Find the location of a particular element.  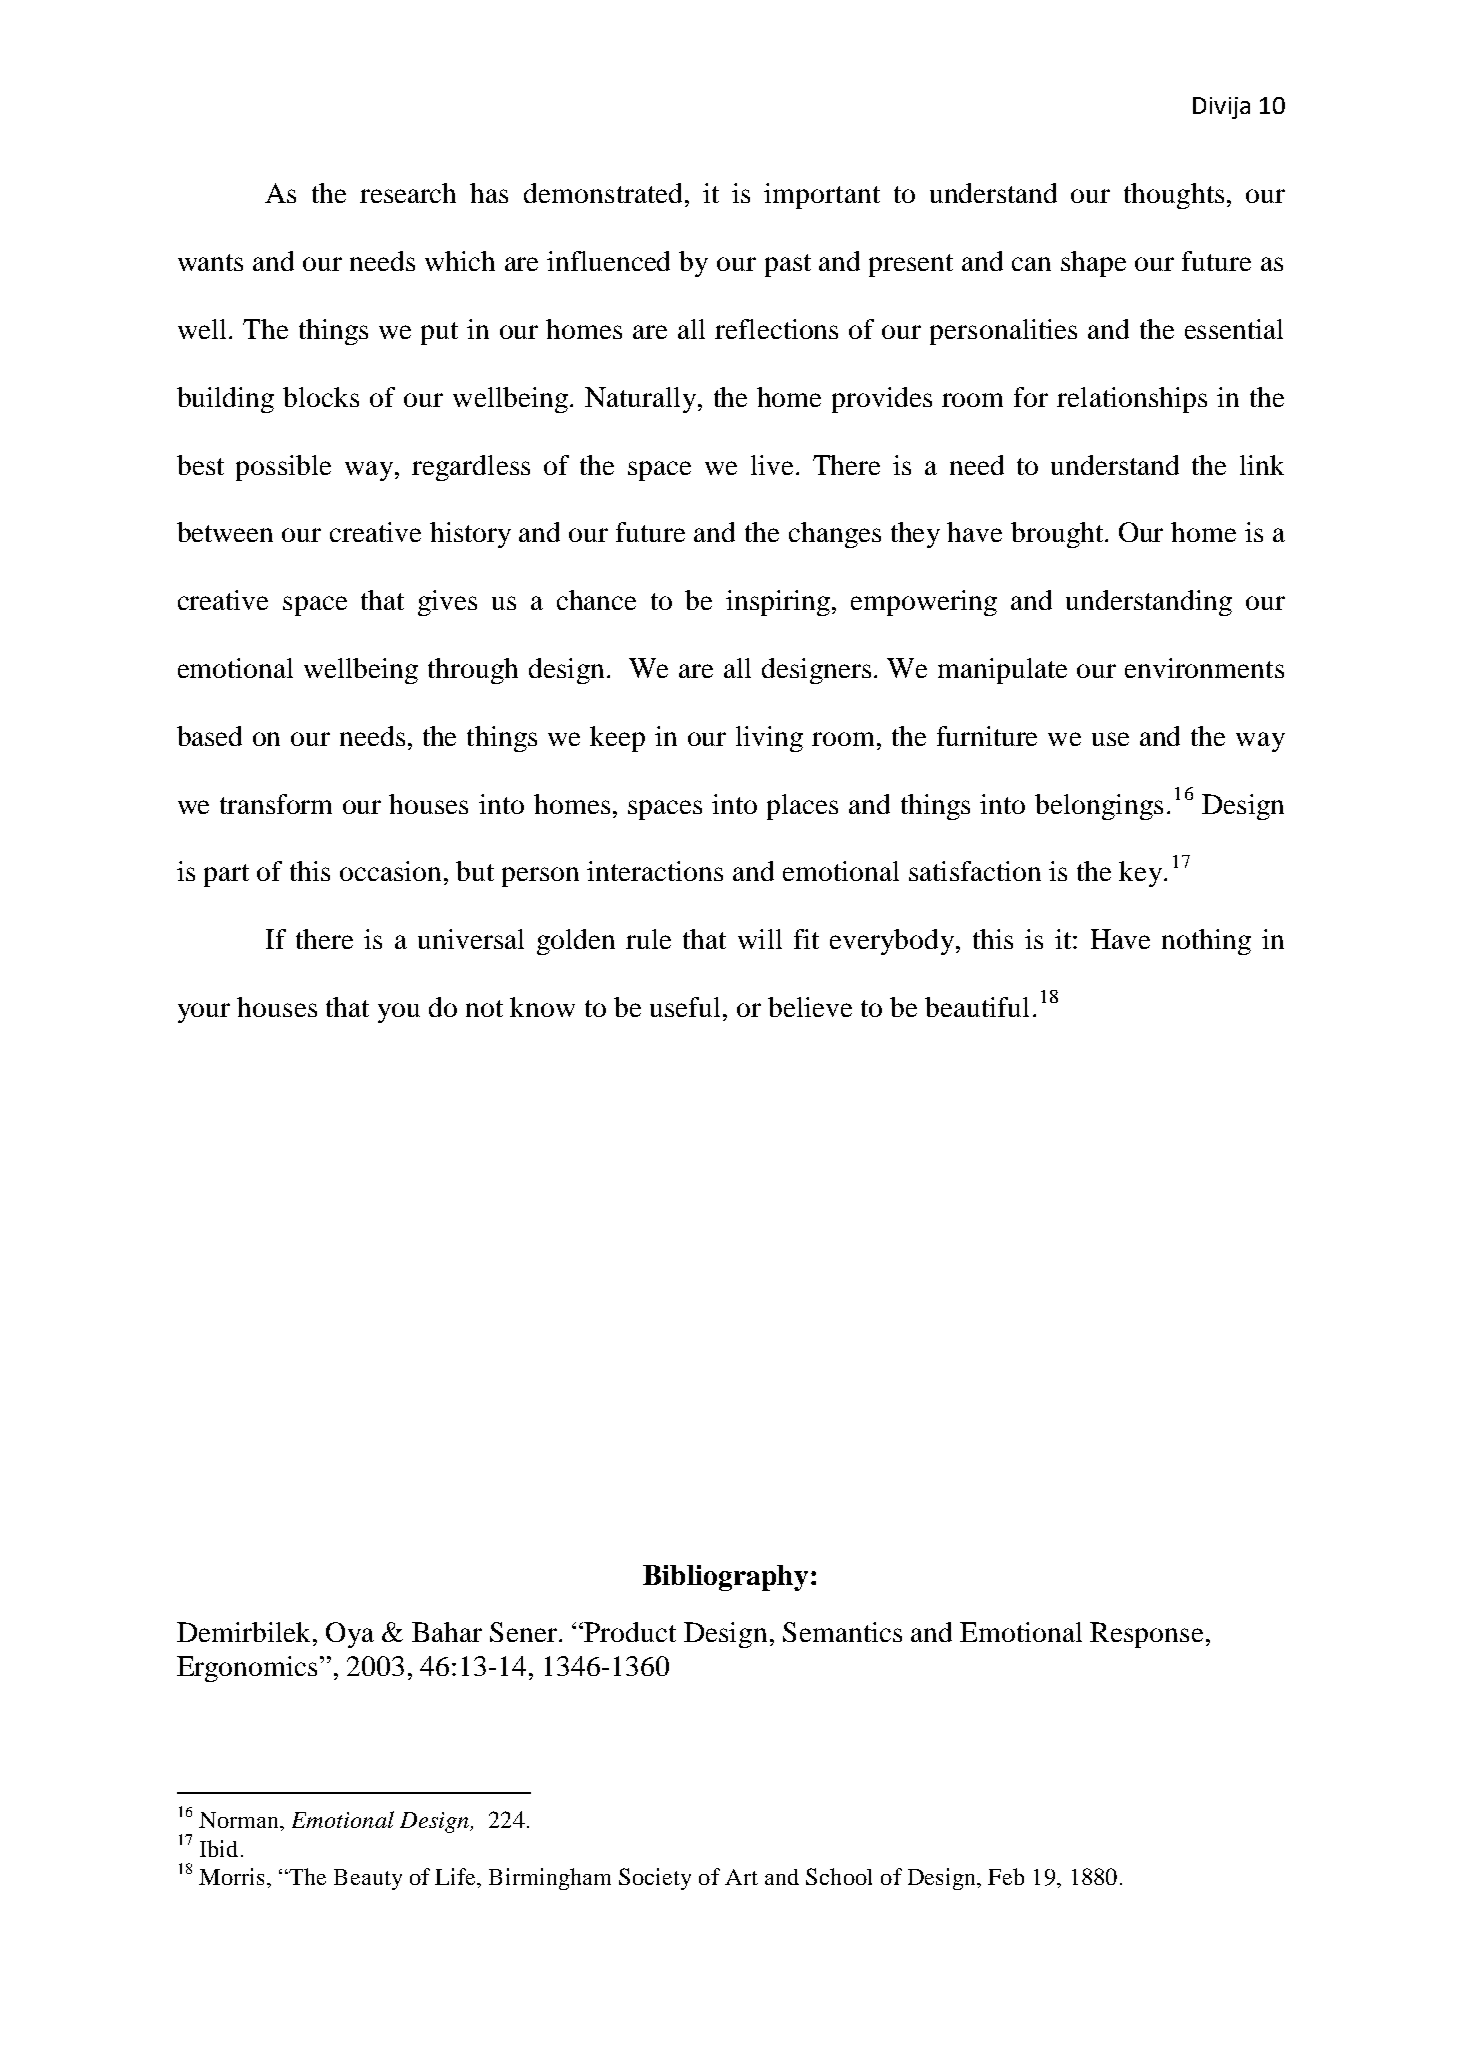

Beauty is located at coordinates (368, 1879).
